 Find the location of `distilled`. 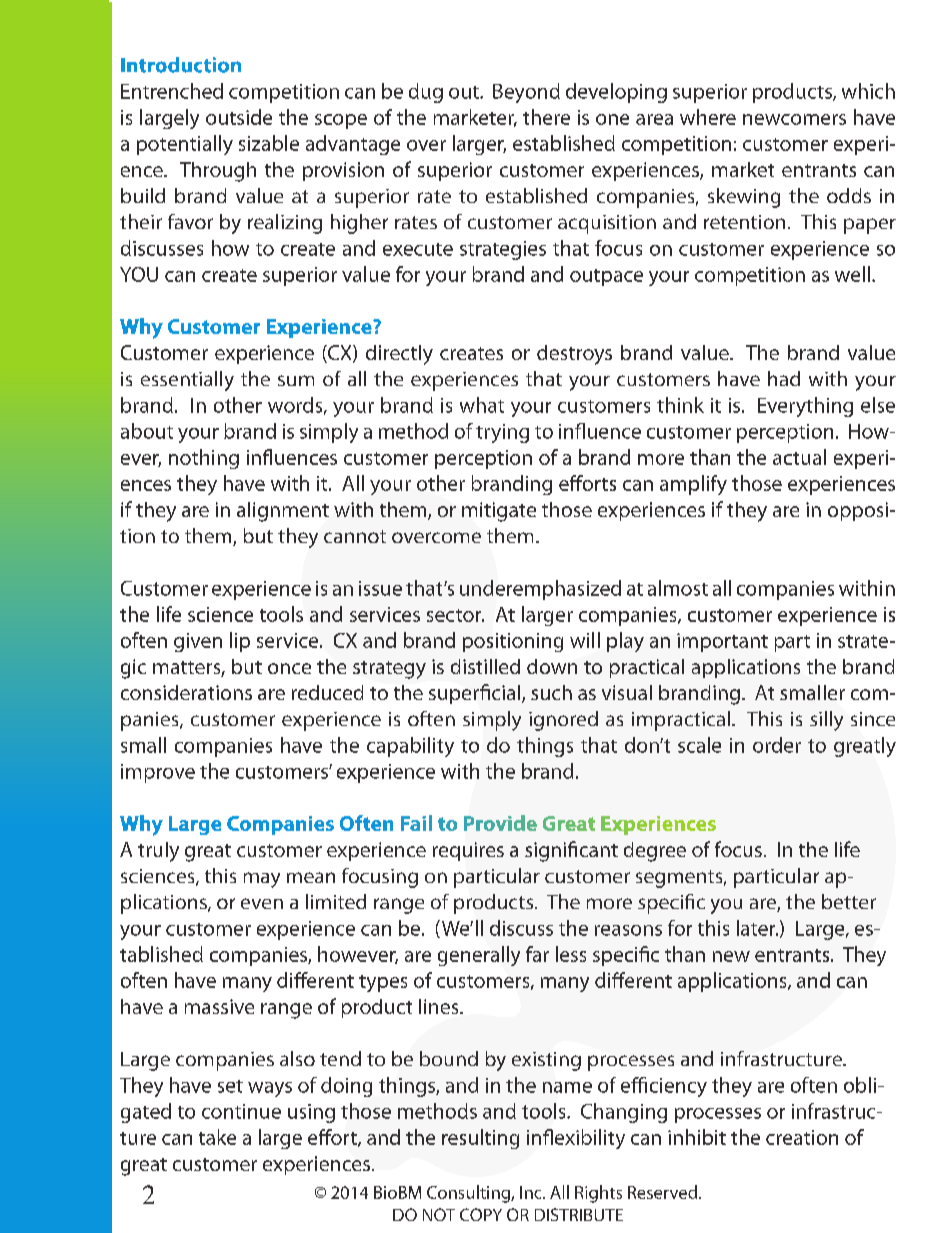

distilled is located at coordinates (485, 666).
